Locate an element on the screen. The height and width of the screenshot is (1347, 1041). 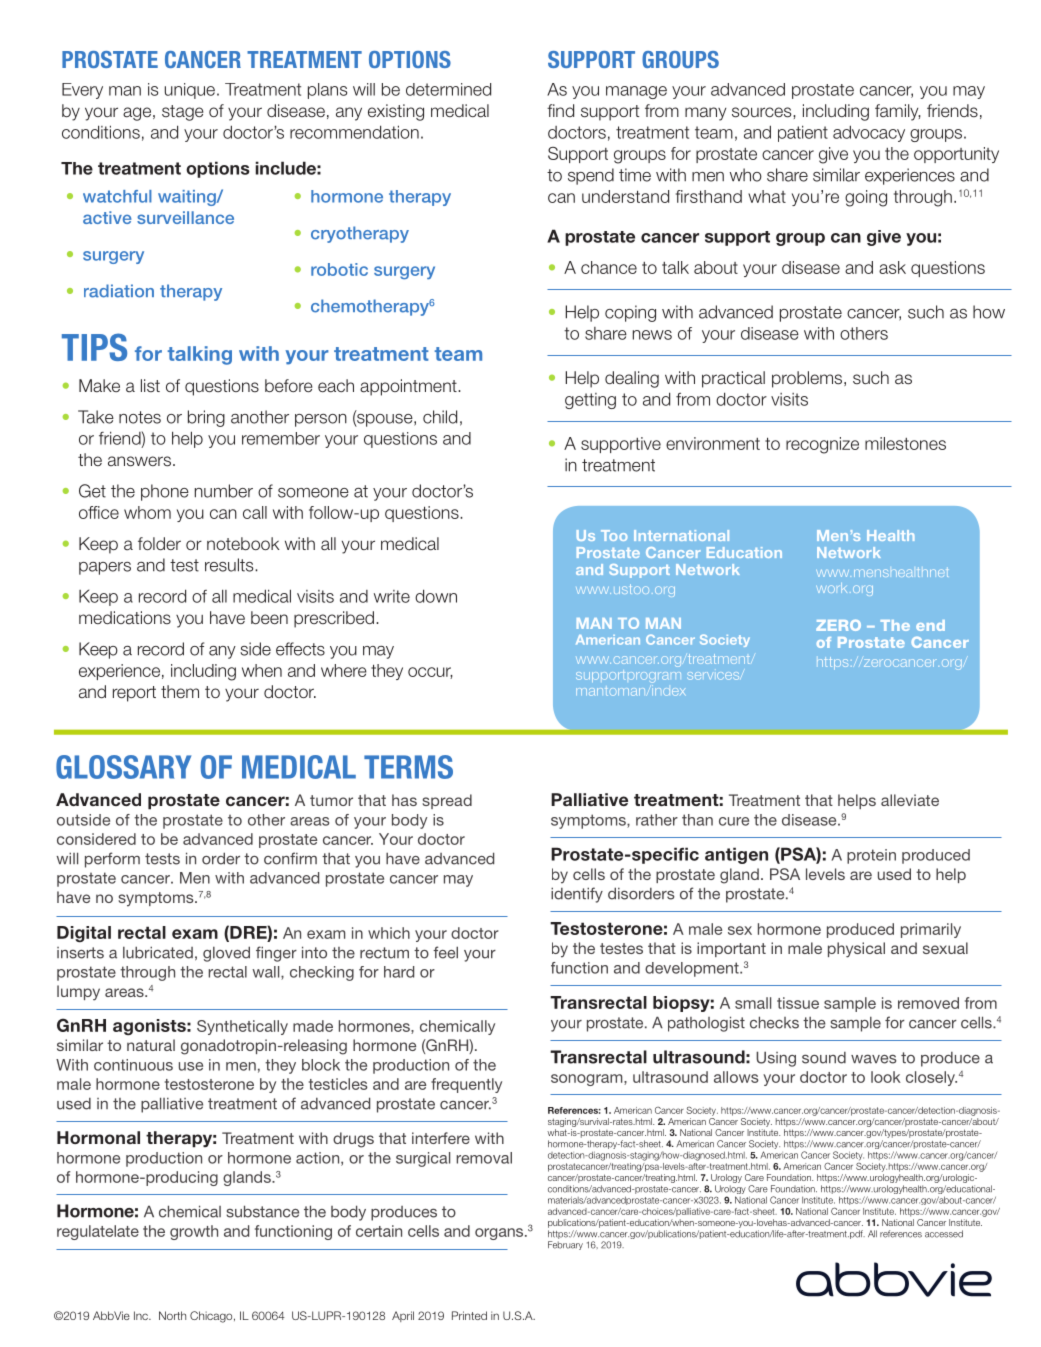
advocacy is located at coordinates (869, 133).
